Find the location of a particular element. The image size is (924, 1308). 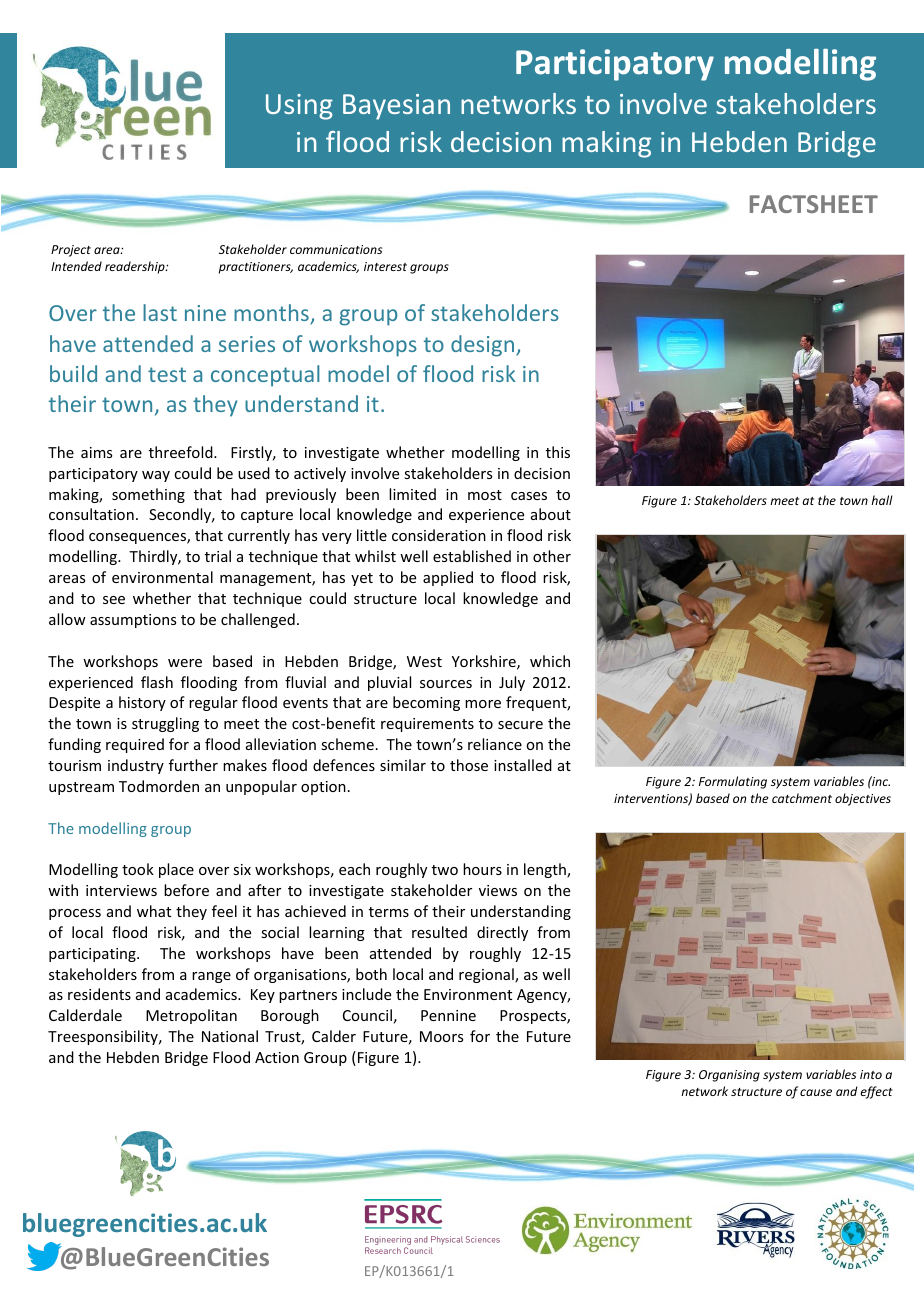

interest is located at coordinates (385, 266).
